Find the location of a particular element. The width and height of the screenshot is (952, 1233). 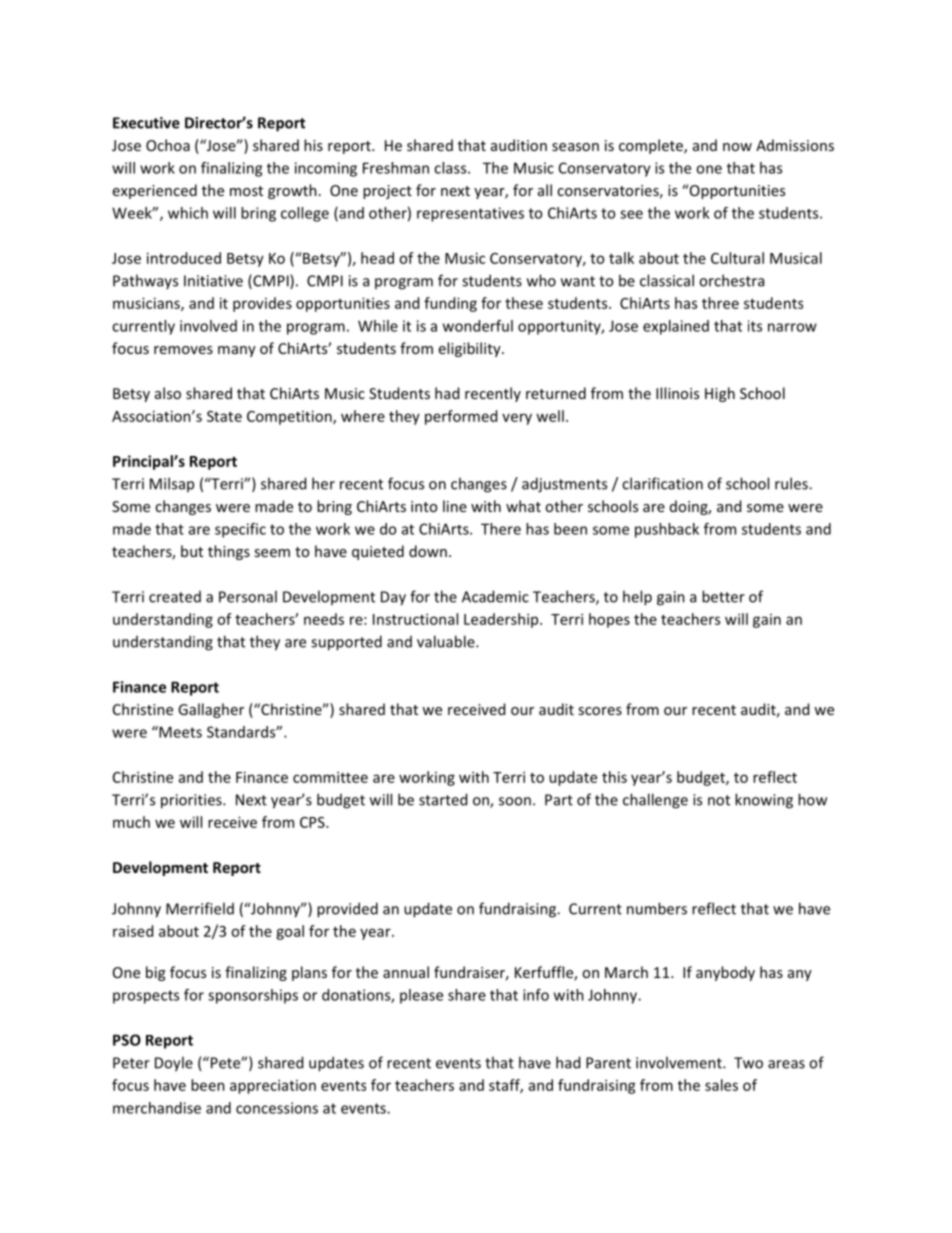

High is located at coordinates (720, 394).
